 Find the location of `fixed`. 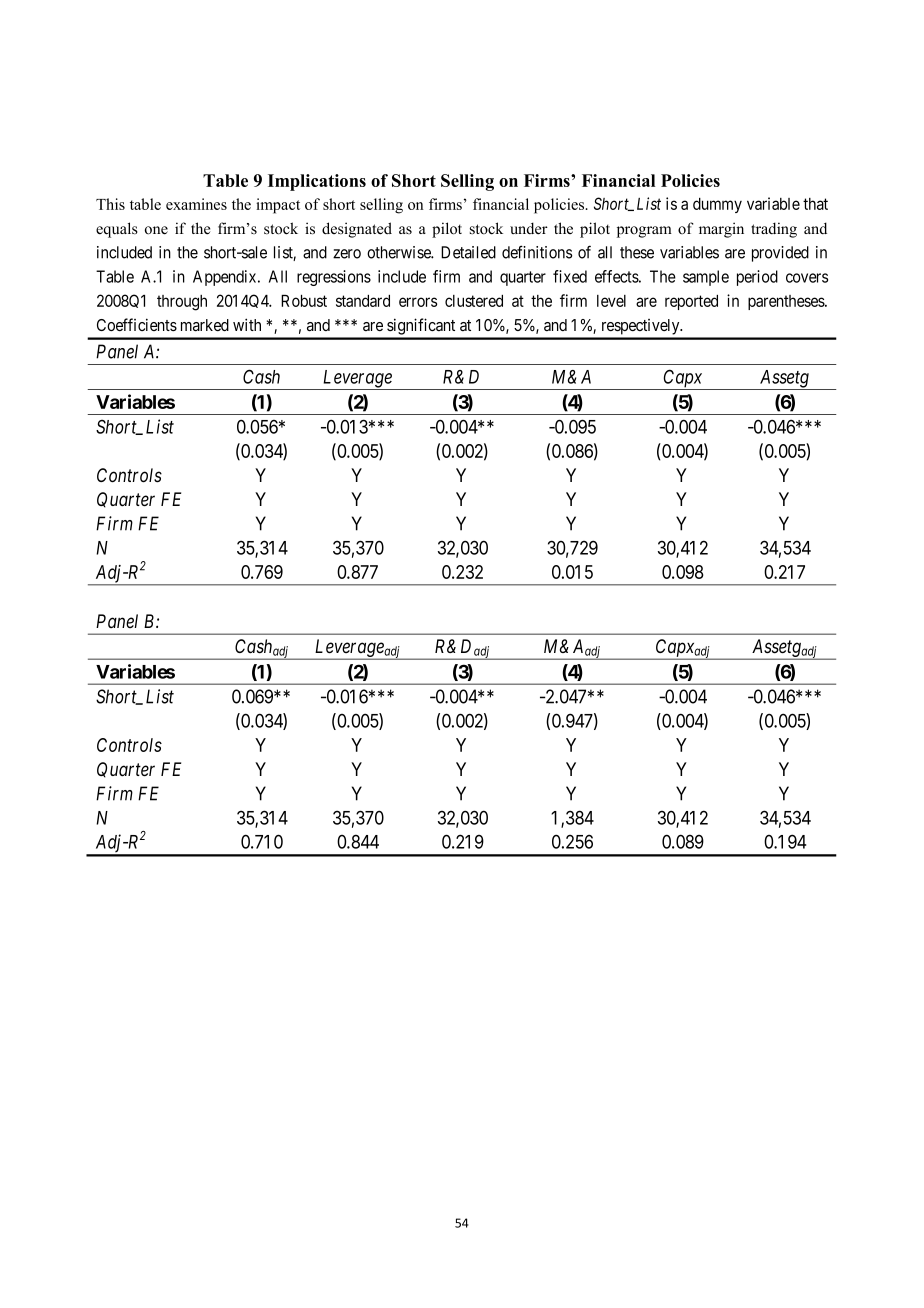

fixed is located at coordinates (570, 276).
